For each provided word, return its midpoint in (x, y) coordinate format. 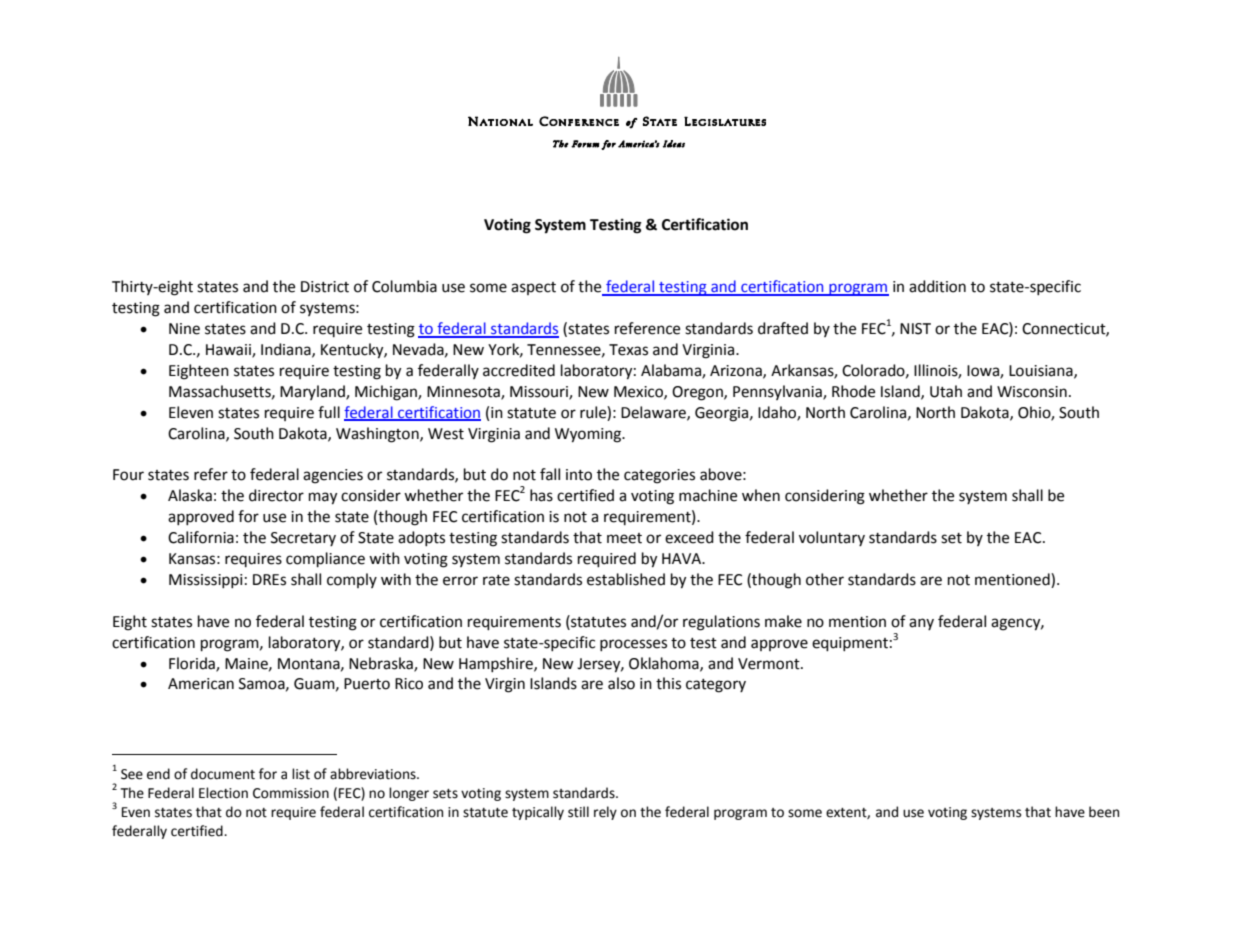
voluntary (832, 538)
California (201, 537)
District (325, 287)
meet (624, 538)
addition (937, 286)
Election (223, 793)
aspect (533, 288)
